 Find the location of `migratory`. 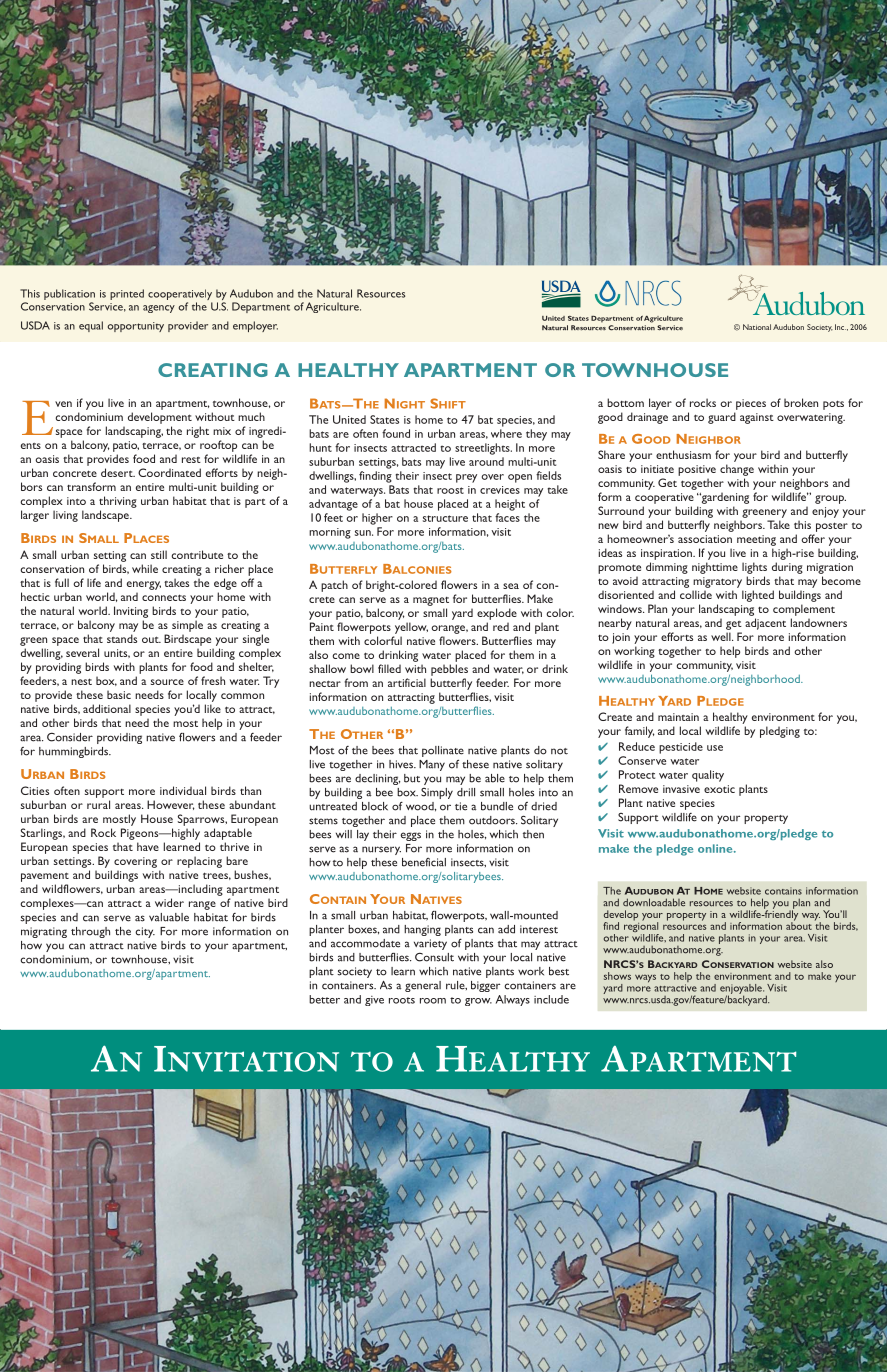

migratory is located at coordinates (717, 582).
